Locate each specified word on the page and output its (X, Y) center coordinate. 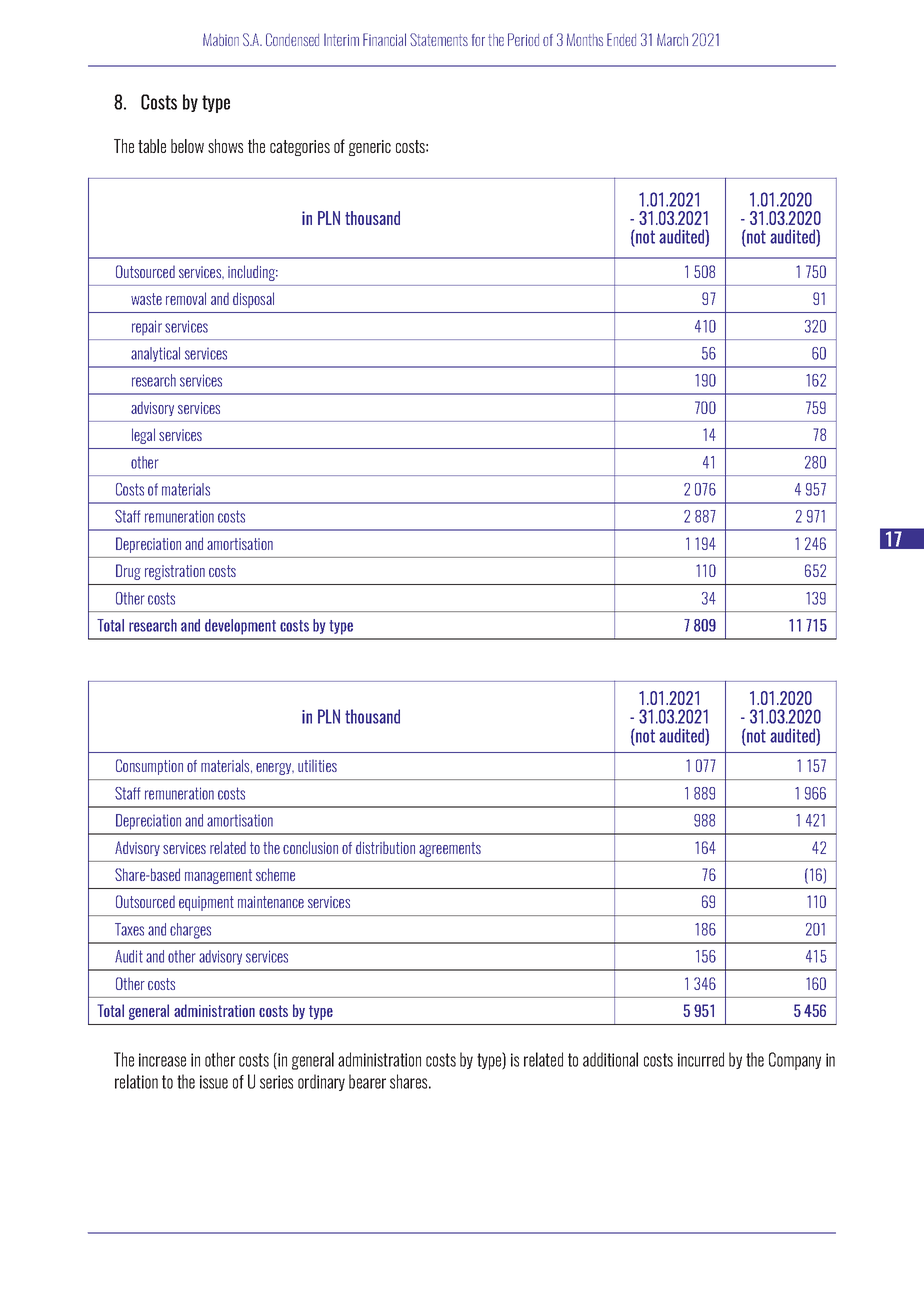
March (672, 39)
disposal (253, 300)
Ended (621, 39)
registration (175, 572)
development (240, 627)
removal (186, 298)
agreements (450, 849)
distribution (385, 847)
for (478, 40)
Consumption (149, 767)
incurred (701, 1059)
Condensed (292, 39)
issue (214, 1082)
